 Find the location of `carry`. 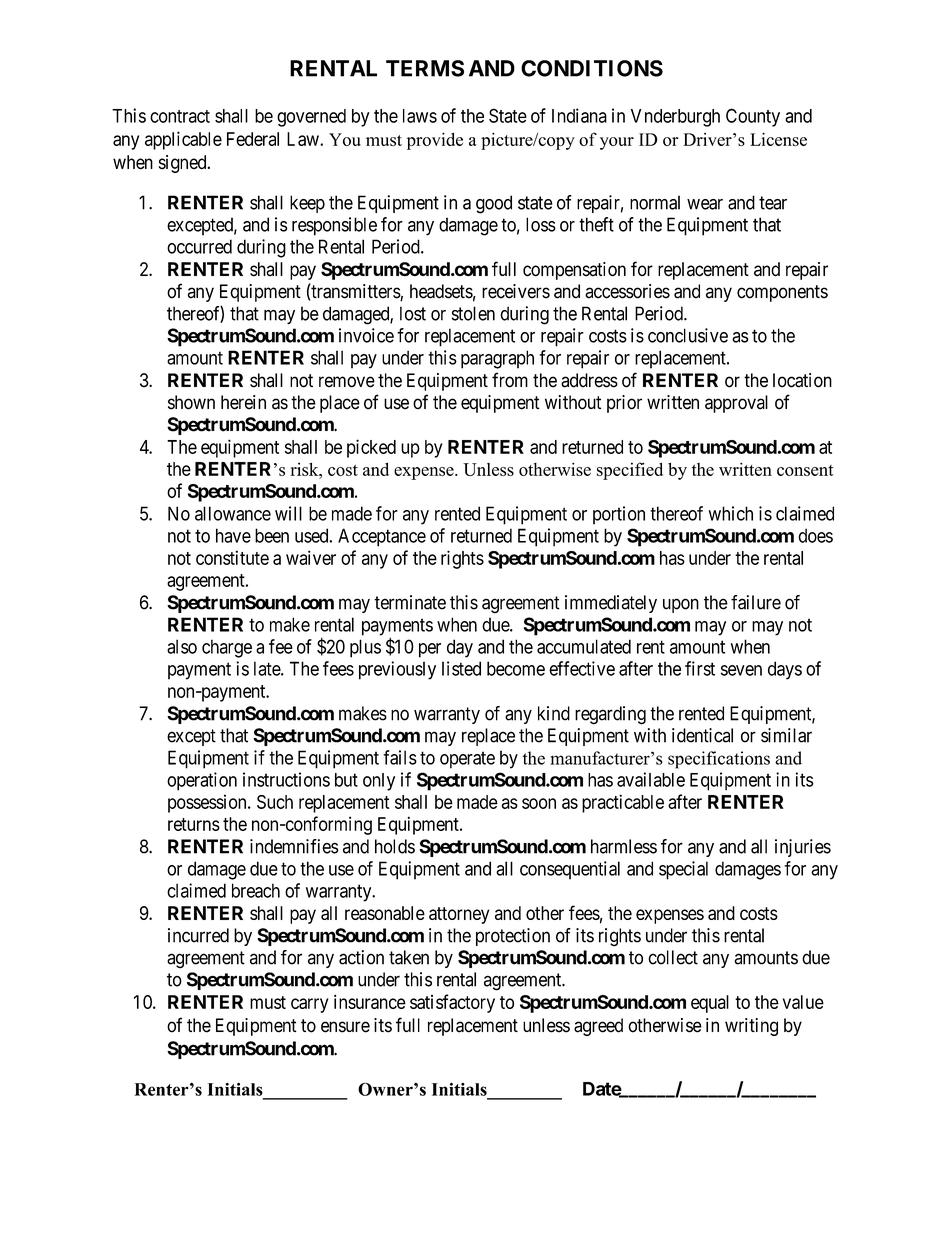

carry is located at coordinates (310, 1005).
